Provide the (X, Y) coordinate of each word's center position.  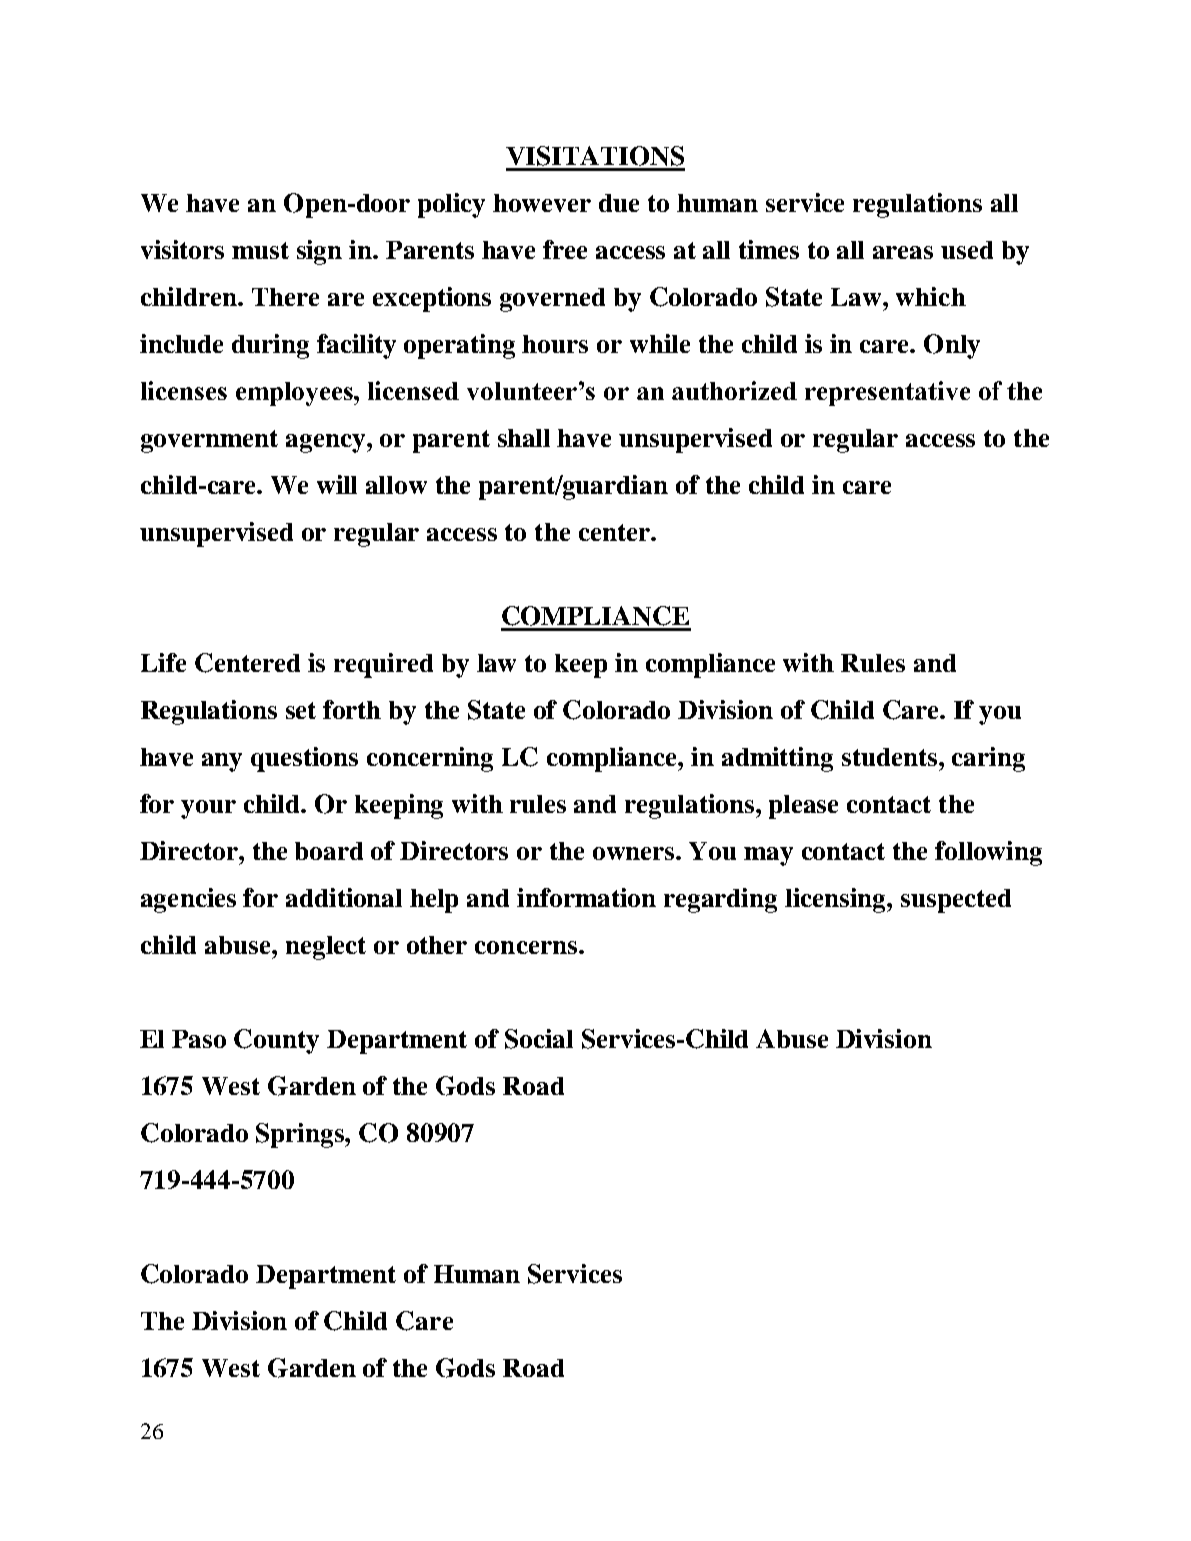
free (565, 249)
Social (539, 1039)
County (276, 1041)
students (891, 757)
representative (887, 393)
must (260, 250)
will (337, 484)
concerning (430, 759)
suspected (956, 901)
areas (903, 252)
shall (524, 438)
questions (304, 759)
